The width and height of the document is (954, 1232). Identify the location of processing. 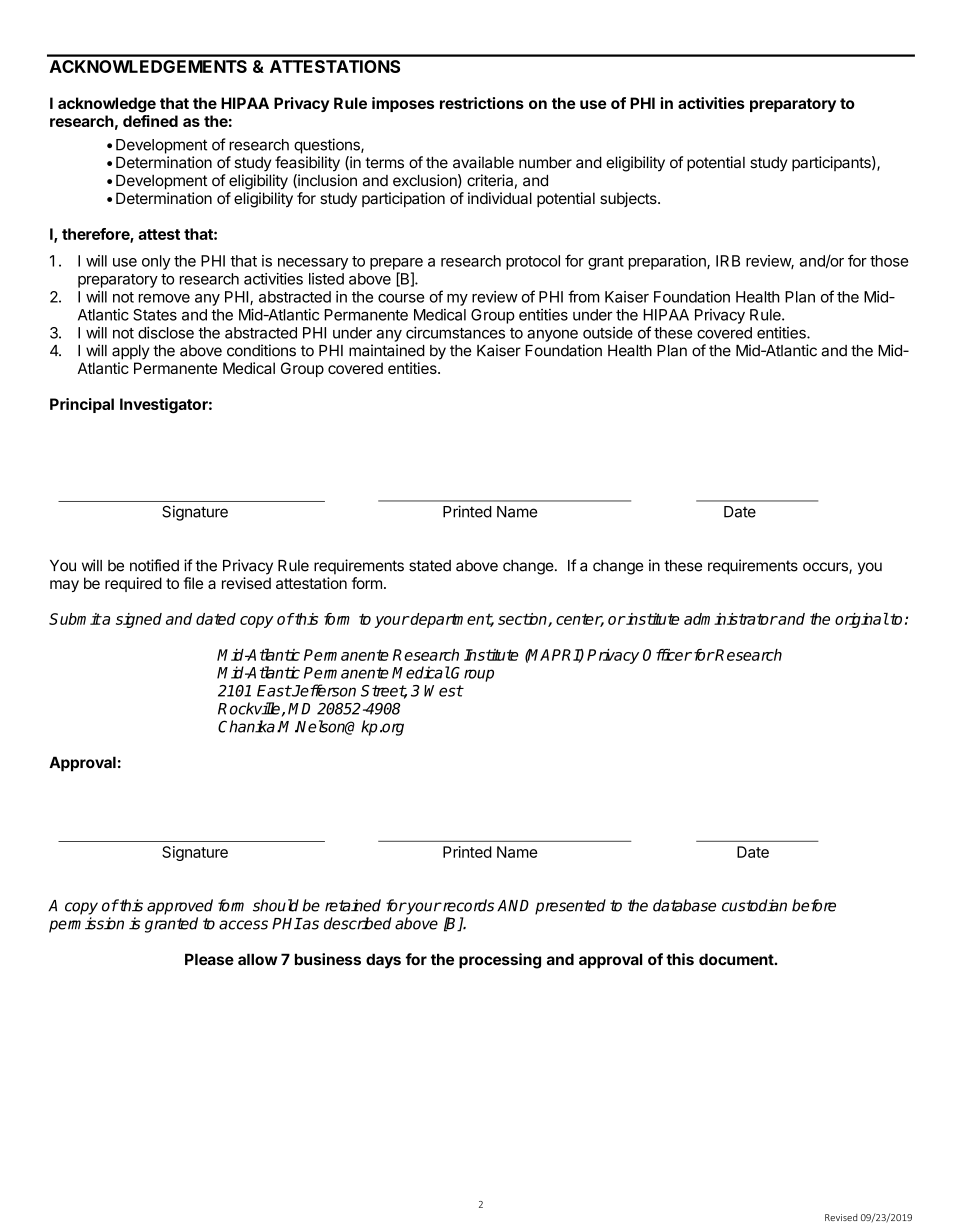
(500, 961).
